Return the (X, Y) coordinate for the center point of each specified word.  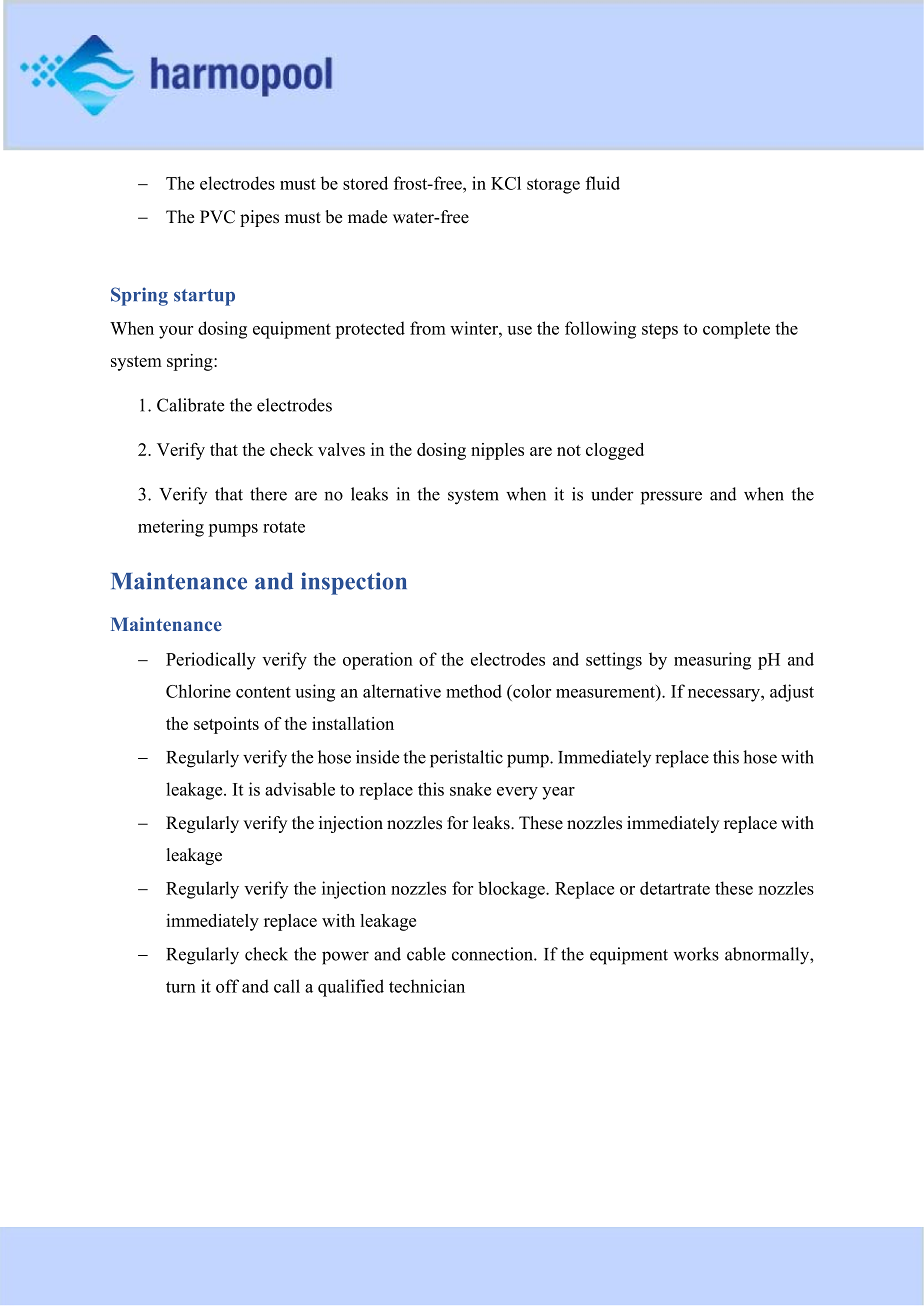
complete (736, 330)
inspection (354, 583)
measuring (712, 661)
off (227, 986)
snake (470, 789)
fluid (603, 183)
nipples (497, 451)
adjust (792, 693)
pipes (259, 218)
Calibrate (190, 405)
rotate (284, 527)
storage (553, 186)
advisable (300, 789)
